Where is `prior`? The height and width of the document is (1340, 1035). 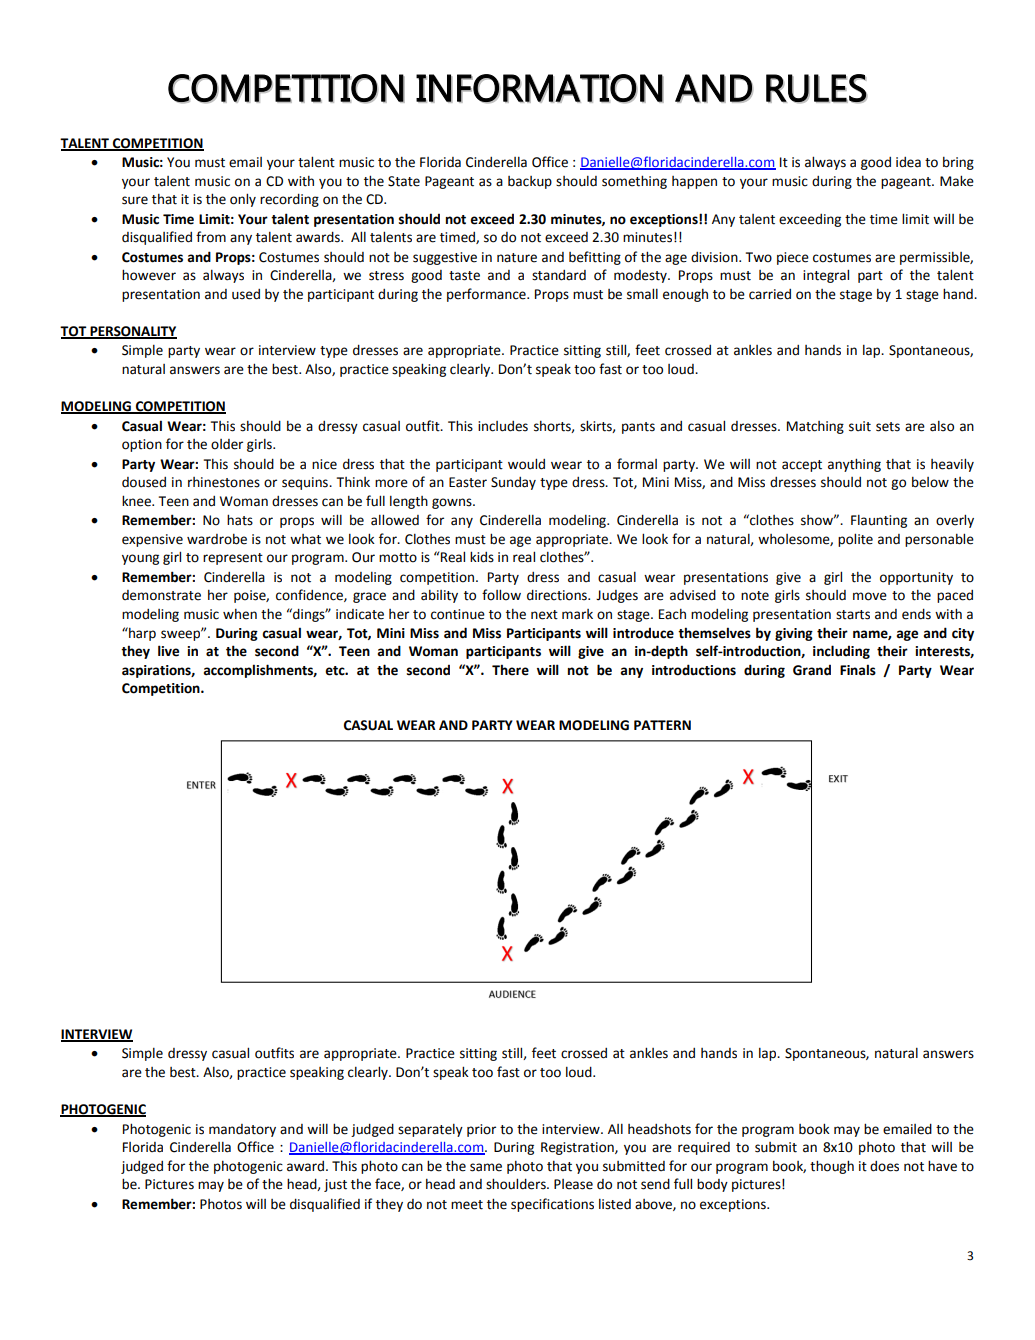 prior is located at coordinates (481, 1130).
